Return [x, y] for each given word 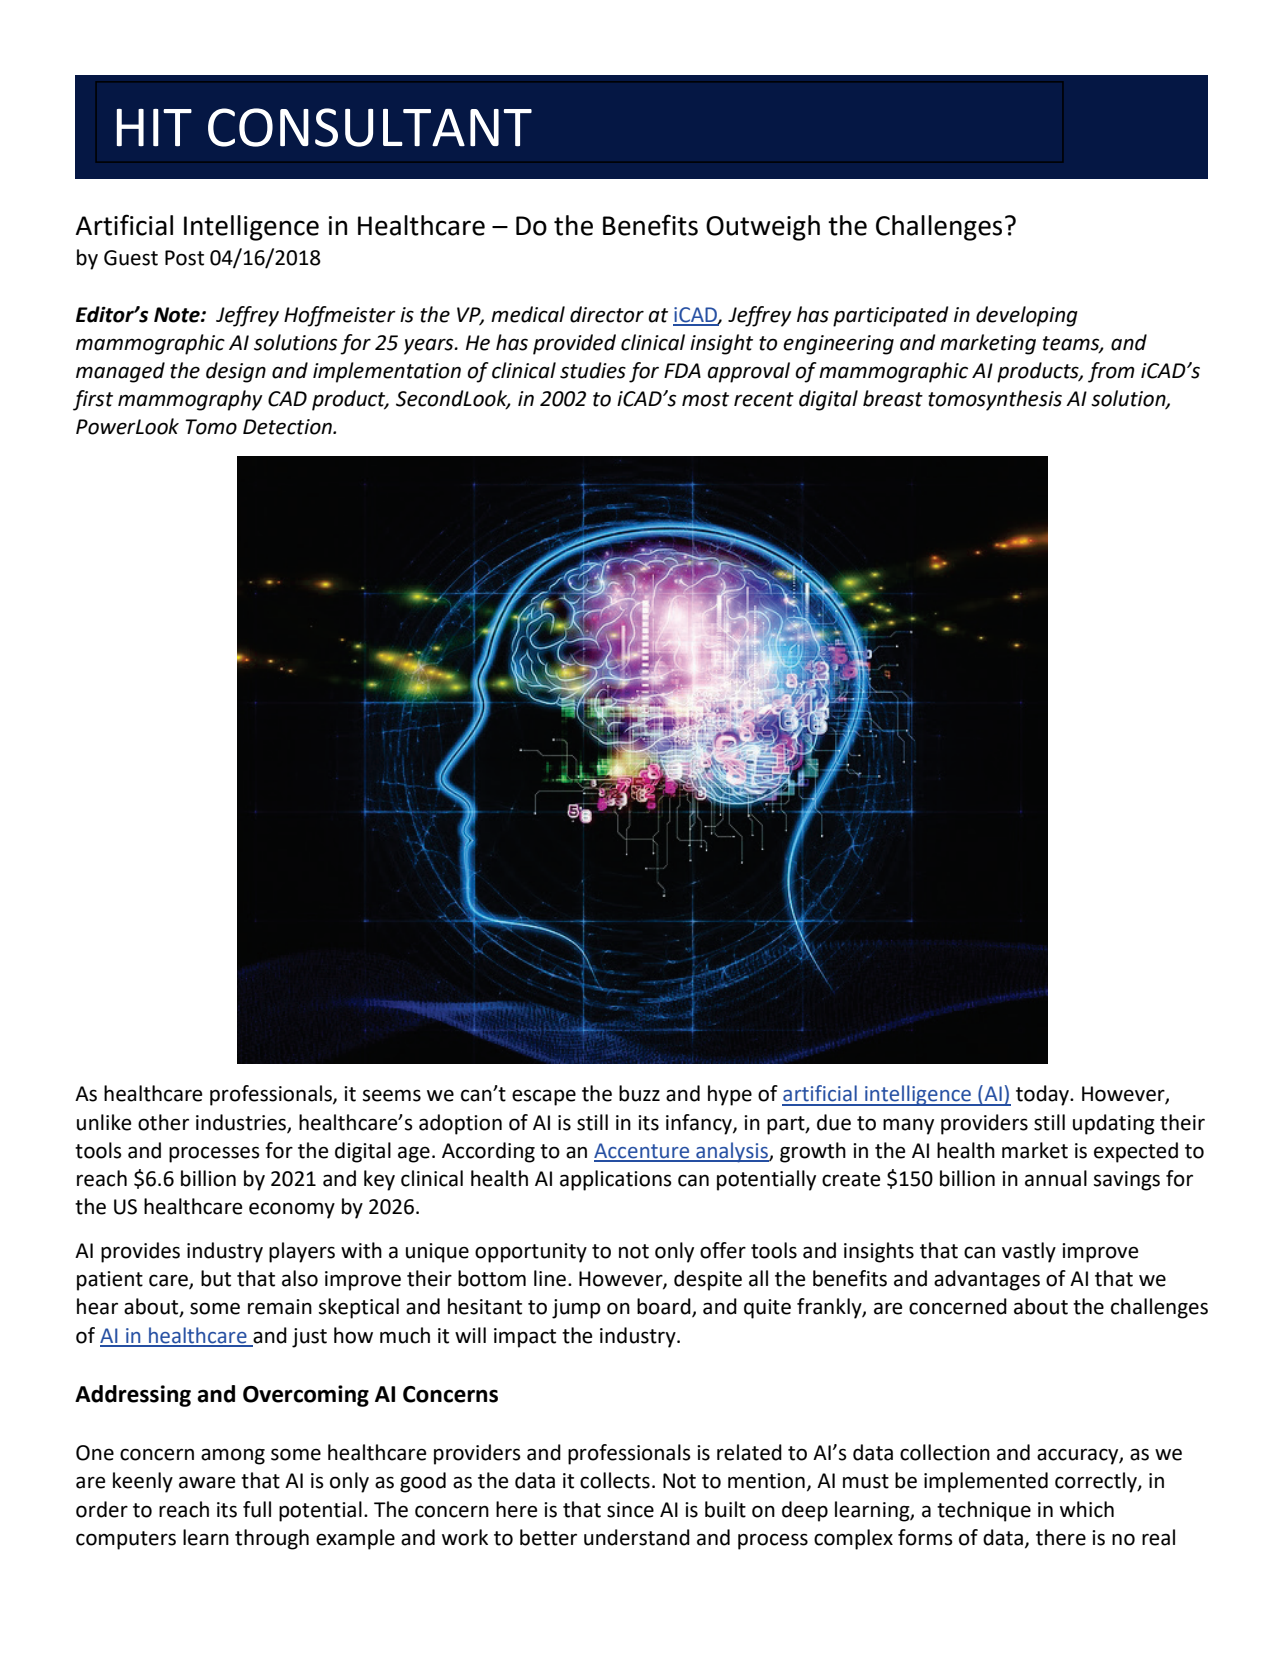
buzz [639, 1093]
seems [392, 1095]
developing [1027, 316]
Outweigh [763, 228]
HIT [154, 128]
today [1043, 1095]
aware [207, 1482]
